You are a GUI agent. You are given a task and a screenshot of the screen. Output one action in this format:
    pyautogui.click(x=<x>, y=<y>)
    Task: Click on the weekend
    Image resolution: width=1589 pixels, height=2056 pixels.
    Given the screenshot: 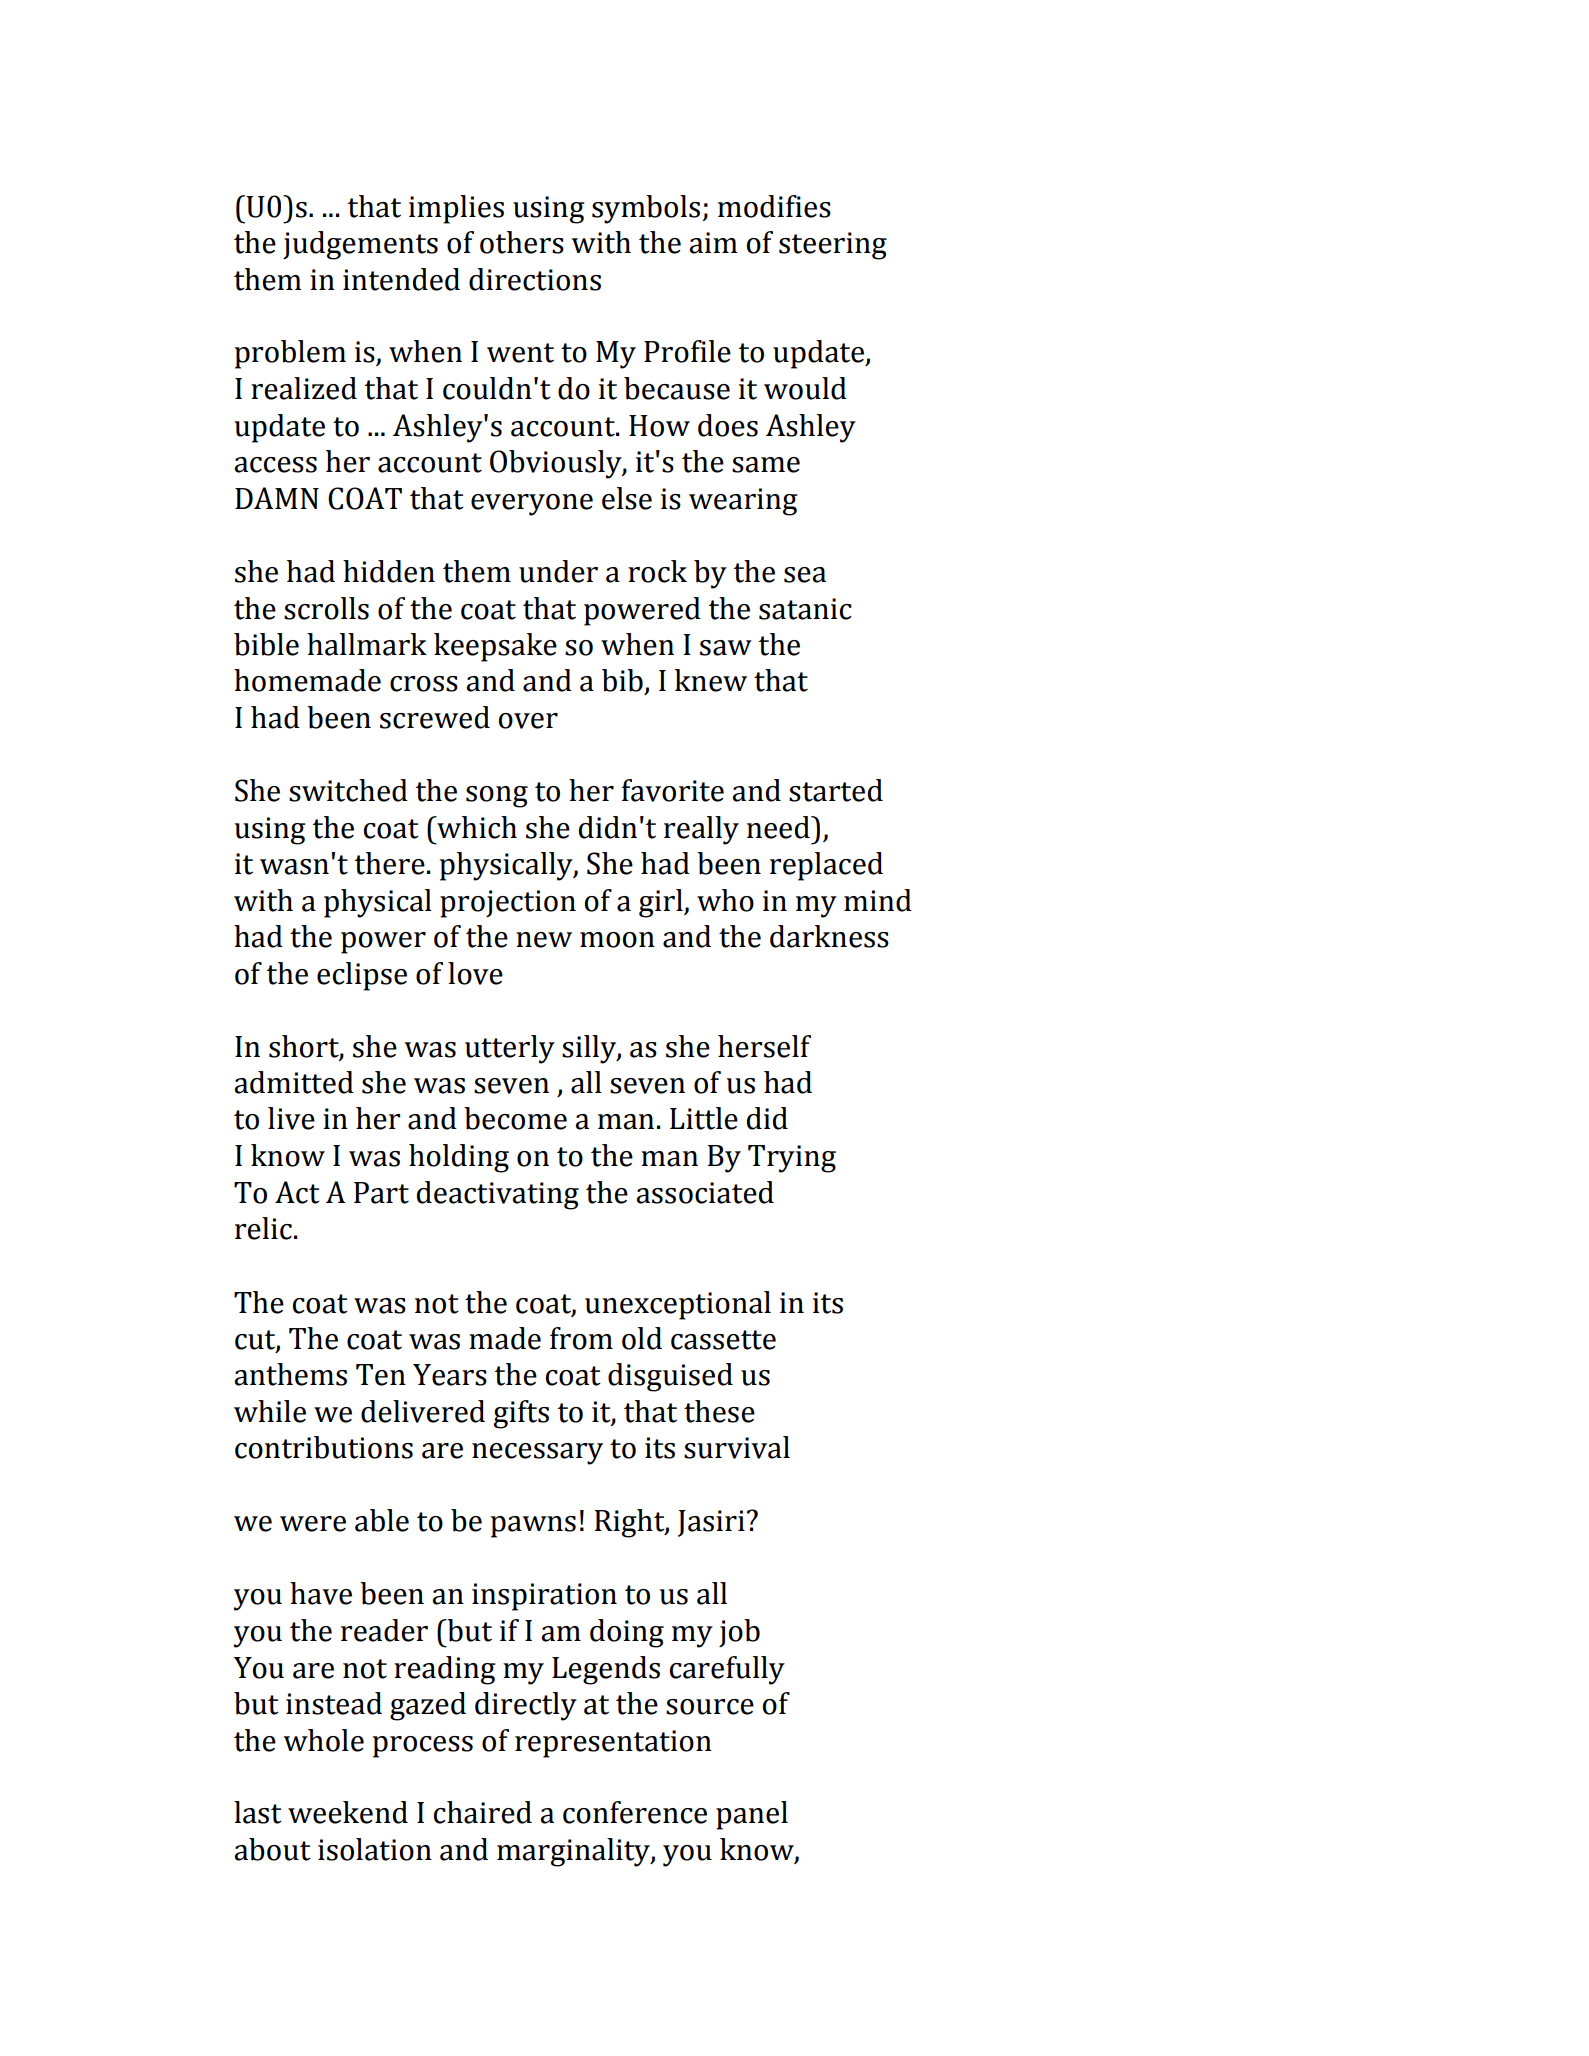 What is the action you would take?
    pyautogui.click(x=348, y=1812)
